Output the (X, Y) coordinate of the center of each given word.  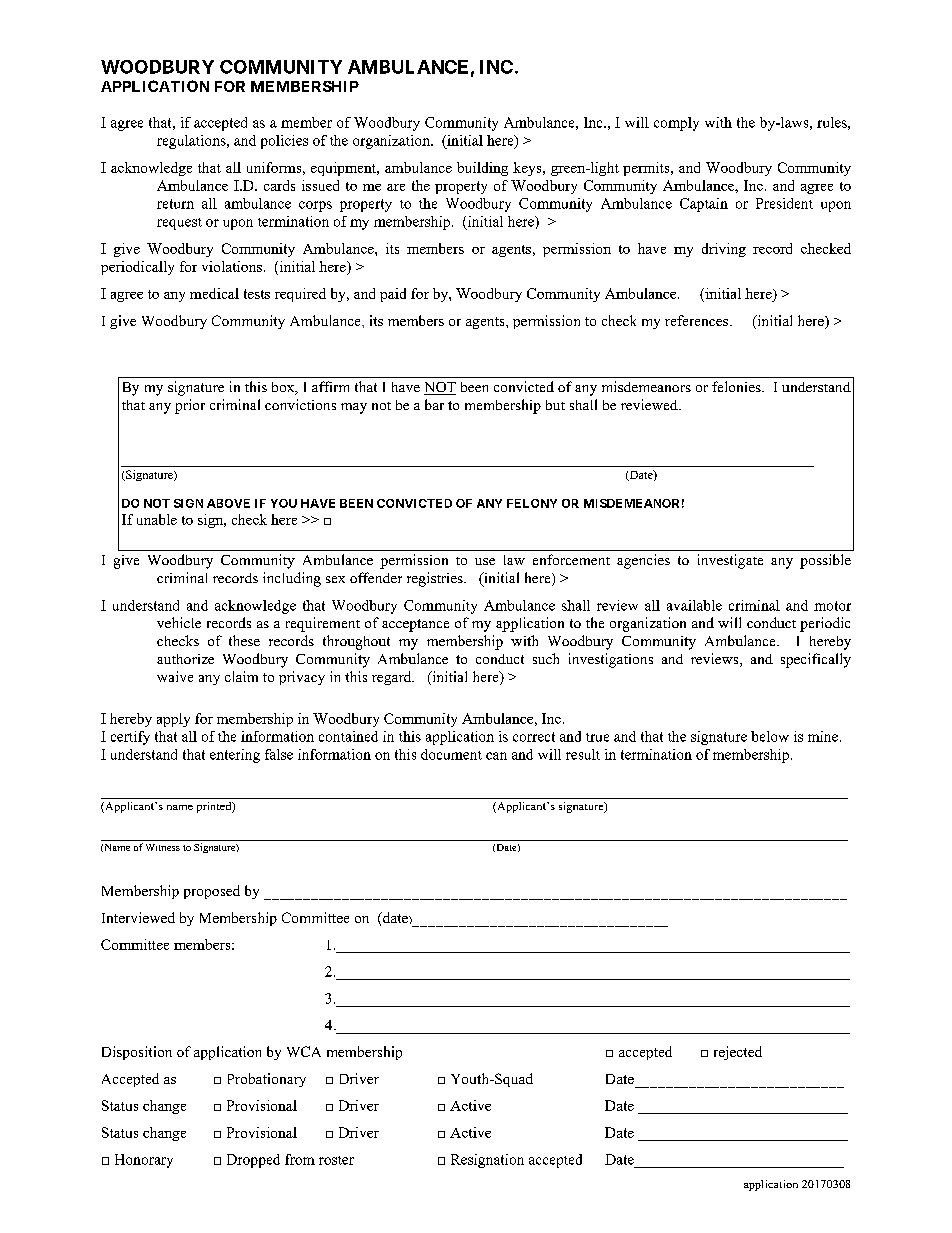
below (770, 736)
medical (214, 293)
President (784, 203)
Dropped (253, 1161)
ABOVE (228, 503)
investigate (730, 561)
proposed (212, 892)
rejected (738, 1053)
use (485, 561)
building (482, 169)
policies (284, 142)
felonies (737, 386)
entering (235, 756)
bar (434, 404)
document (451, 754)
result (583, 754)
